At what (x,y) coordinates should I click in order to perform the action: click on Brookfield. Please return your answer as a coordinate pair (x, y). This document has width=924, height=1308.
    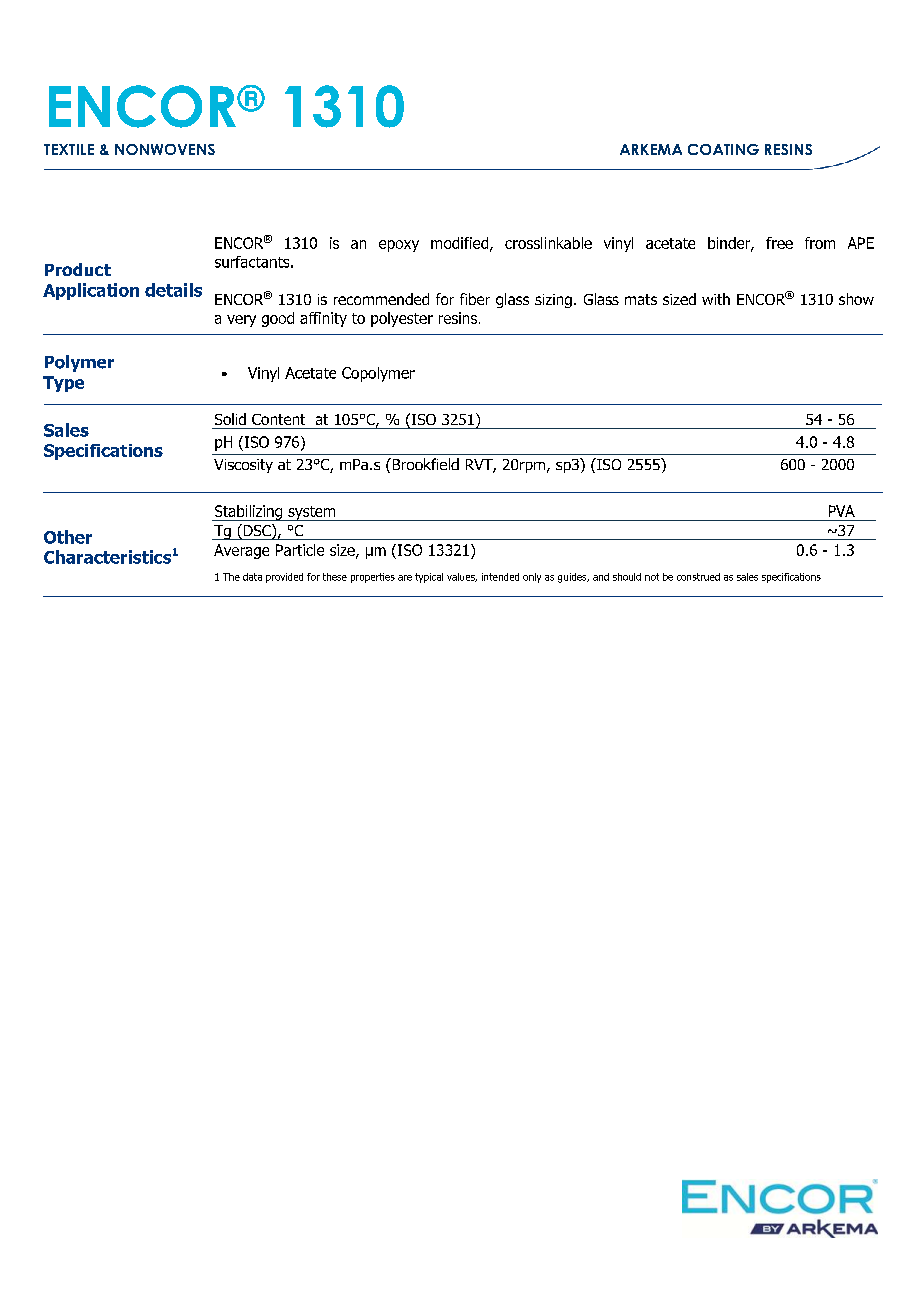
    Looking at the image, I should click on (424, 464).
